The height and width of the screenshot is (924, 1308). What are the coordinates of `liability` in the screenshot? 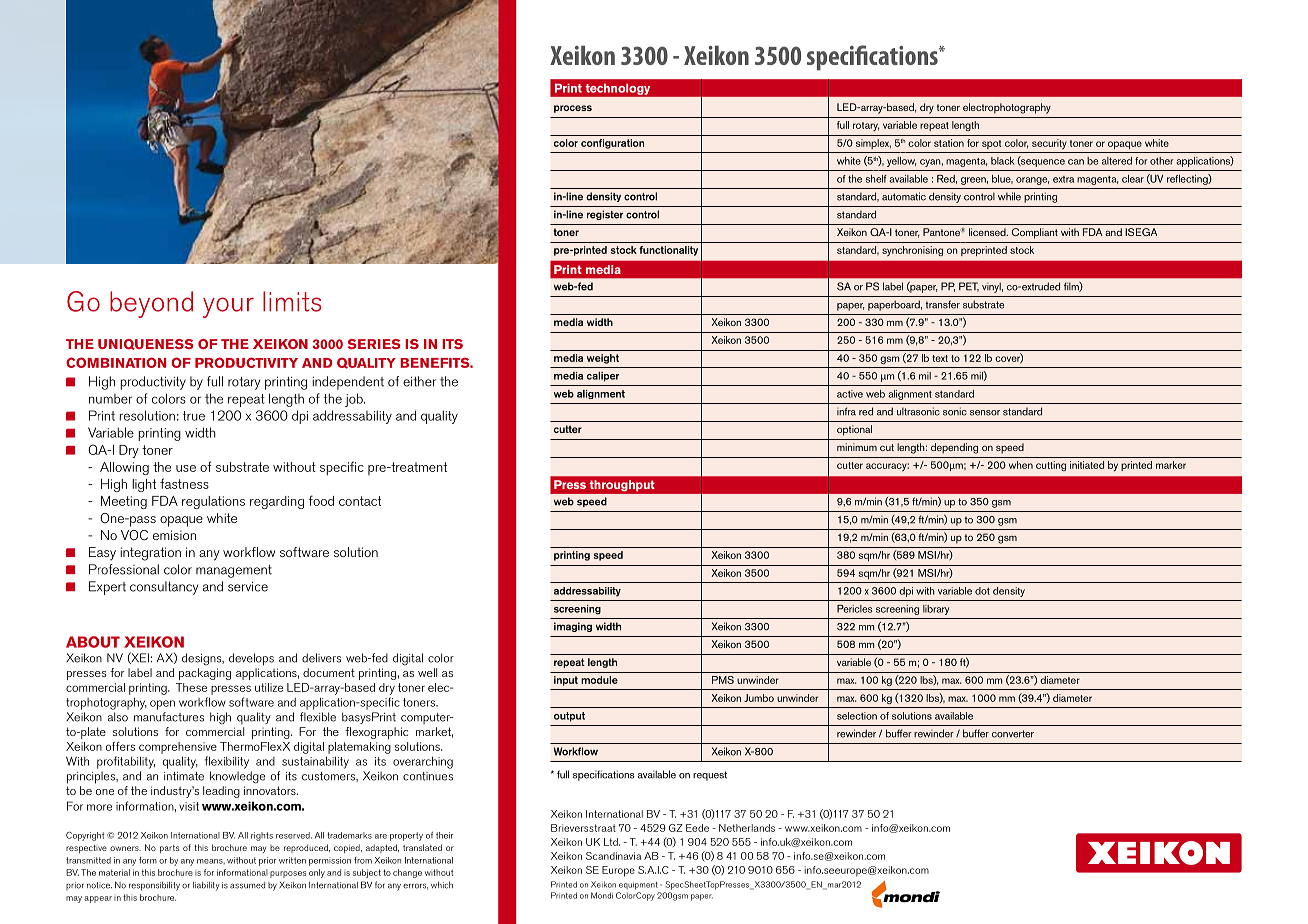 It's located at (206, 886).
